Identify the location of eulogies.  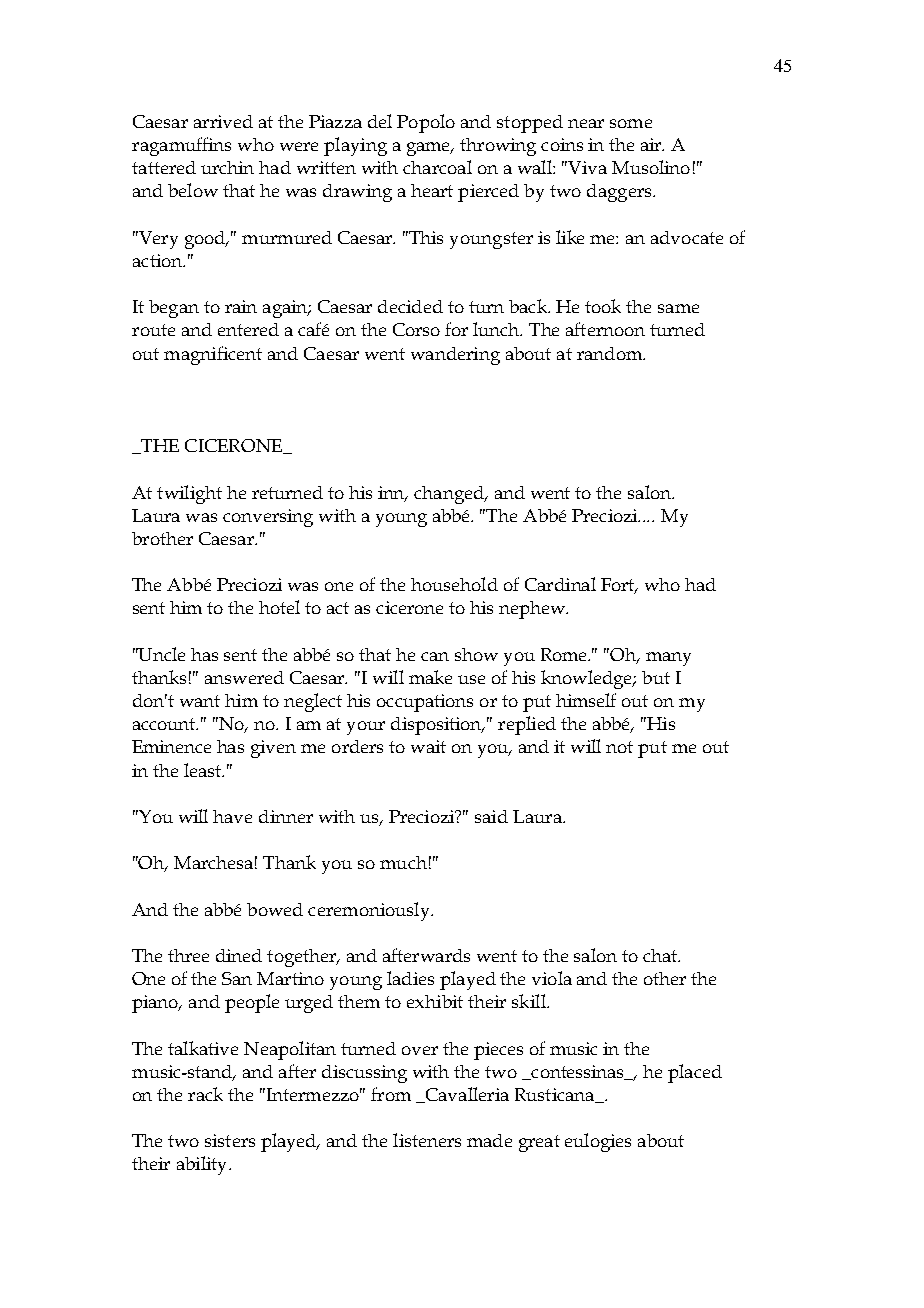
(598, 1142).
